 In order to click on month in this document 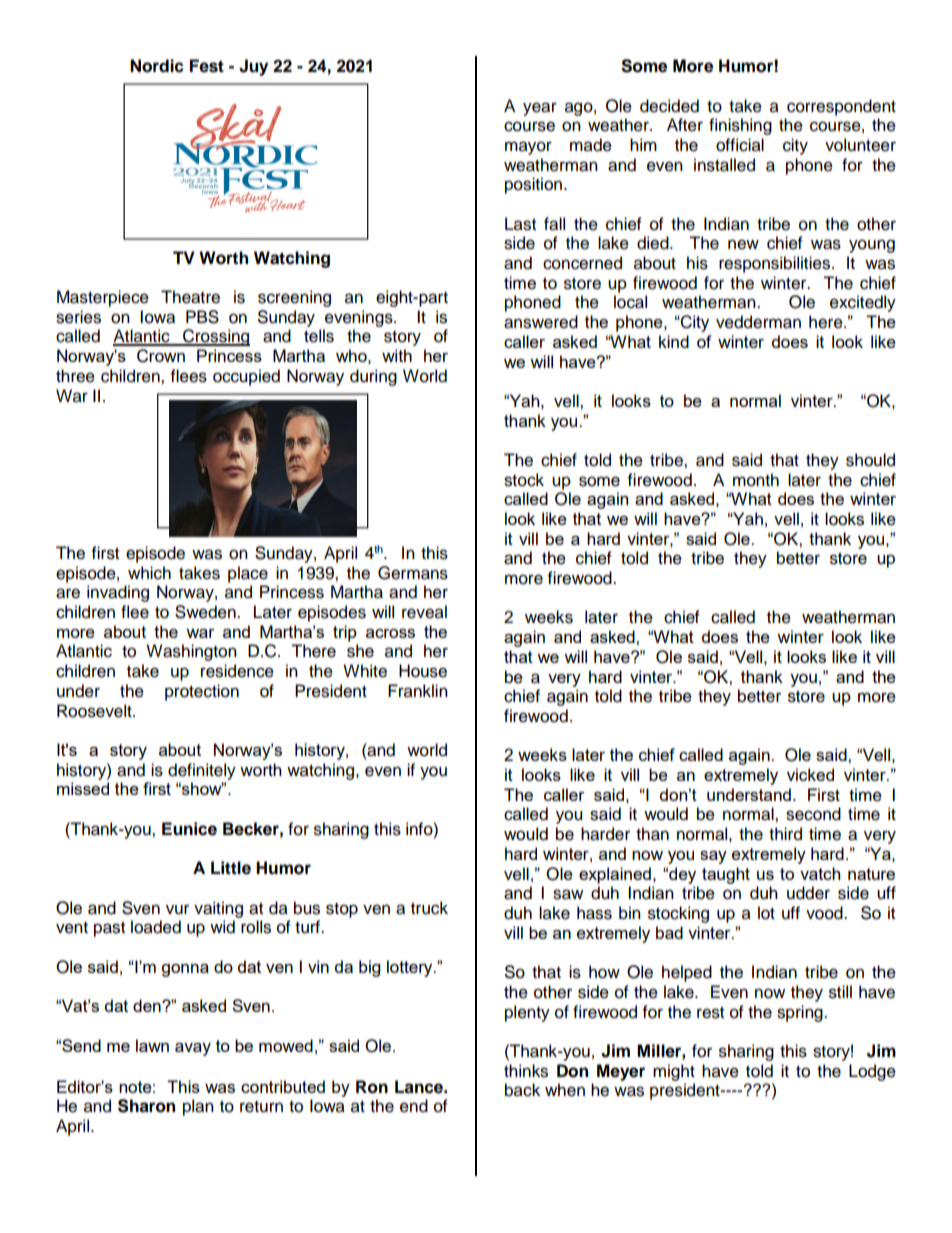, I will do `click(756, 480)`.
